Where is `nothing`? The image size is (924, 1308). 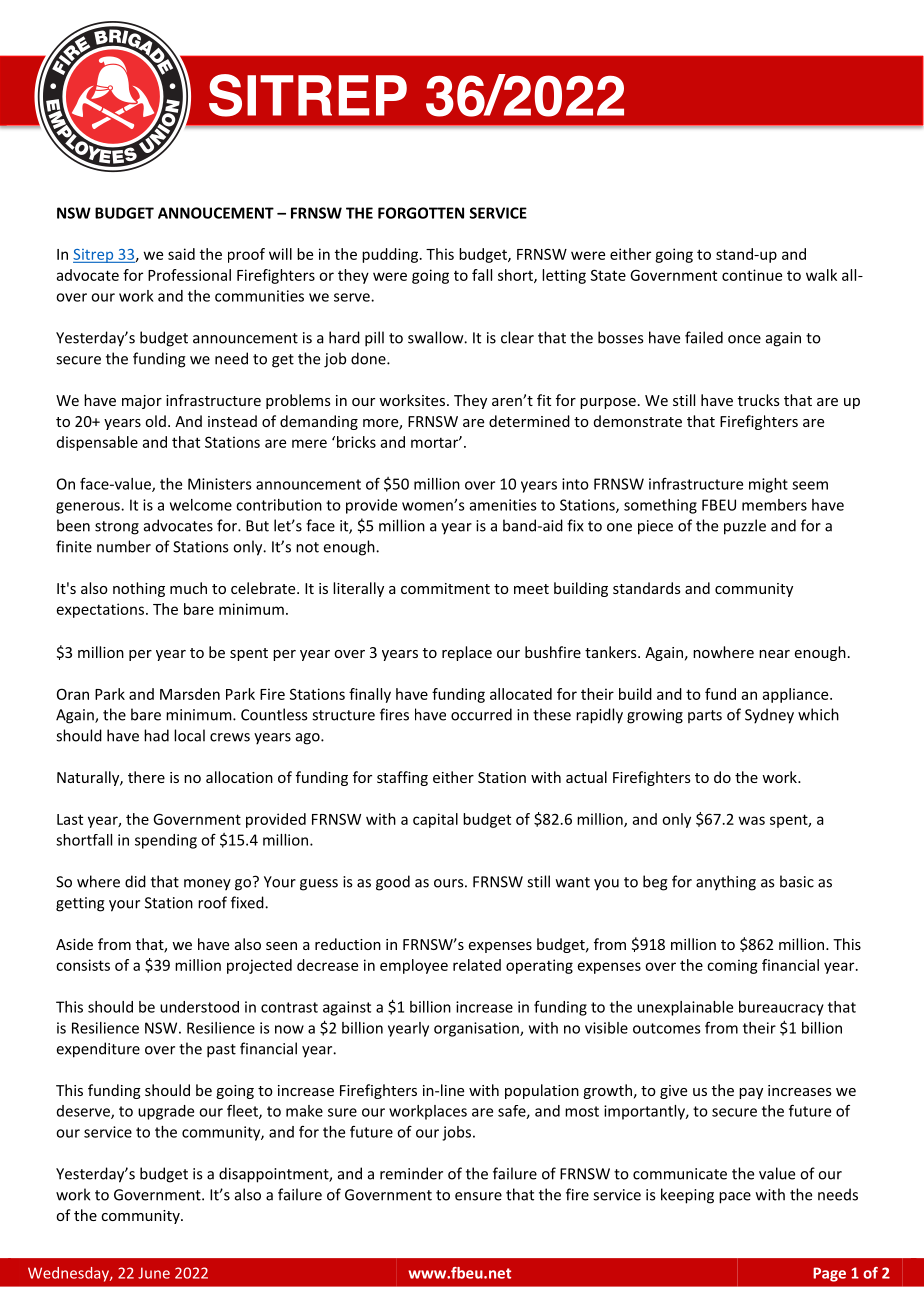 nothing is located at coordinates (139, 589).
